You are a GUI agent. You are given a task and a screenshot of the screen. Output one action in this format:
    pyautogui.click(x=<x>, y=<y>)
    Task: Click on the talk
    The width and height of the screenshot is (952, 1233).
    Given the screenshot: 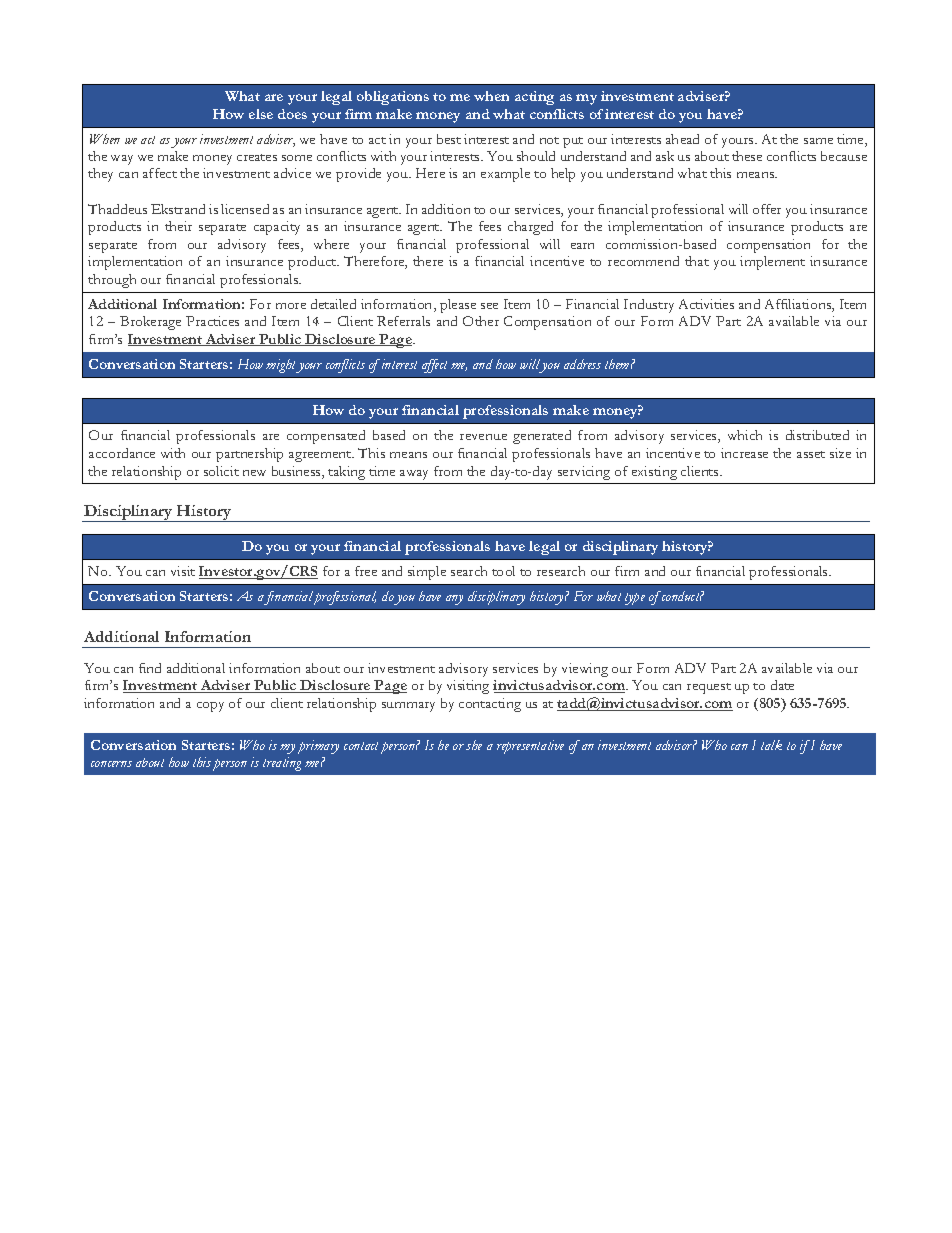 What is the action you would take?
    pyautogui.click(x=771, y=745)
